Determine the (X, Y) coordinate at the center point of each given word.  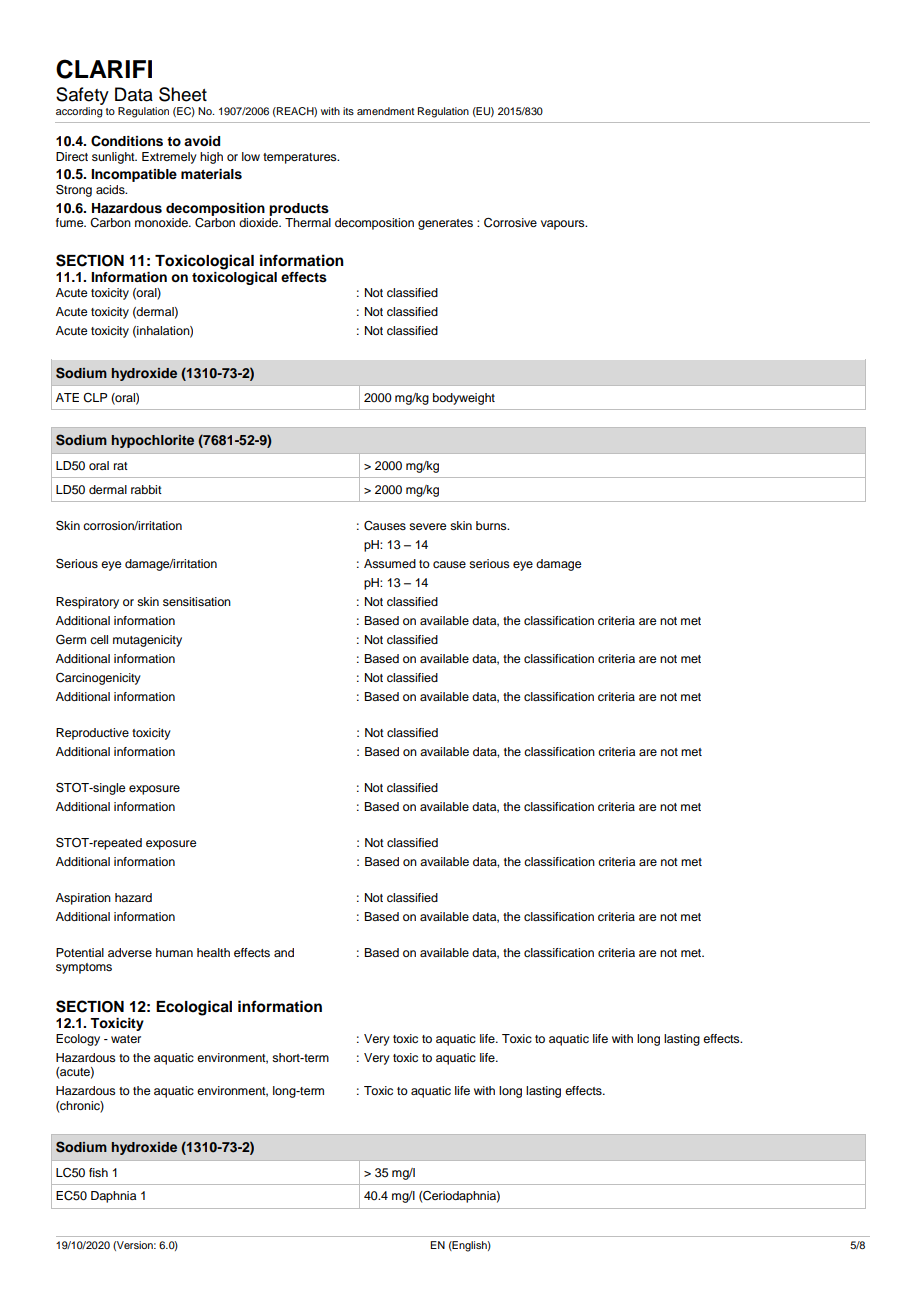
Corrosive (510, 223)
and (284, 952)
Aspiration (83, 899)
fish (98, 1172)
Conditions (127, 141)
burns (492, 525)
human (174, 952)
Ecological (194, 1008)
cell (99, 639)
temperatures (301, 158)
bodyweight (464, 399)
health (213, 952)
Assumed (390, 563)
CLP (95, 398)
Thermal (308, 222)
